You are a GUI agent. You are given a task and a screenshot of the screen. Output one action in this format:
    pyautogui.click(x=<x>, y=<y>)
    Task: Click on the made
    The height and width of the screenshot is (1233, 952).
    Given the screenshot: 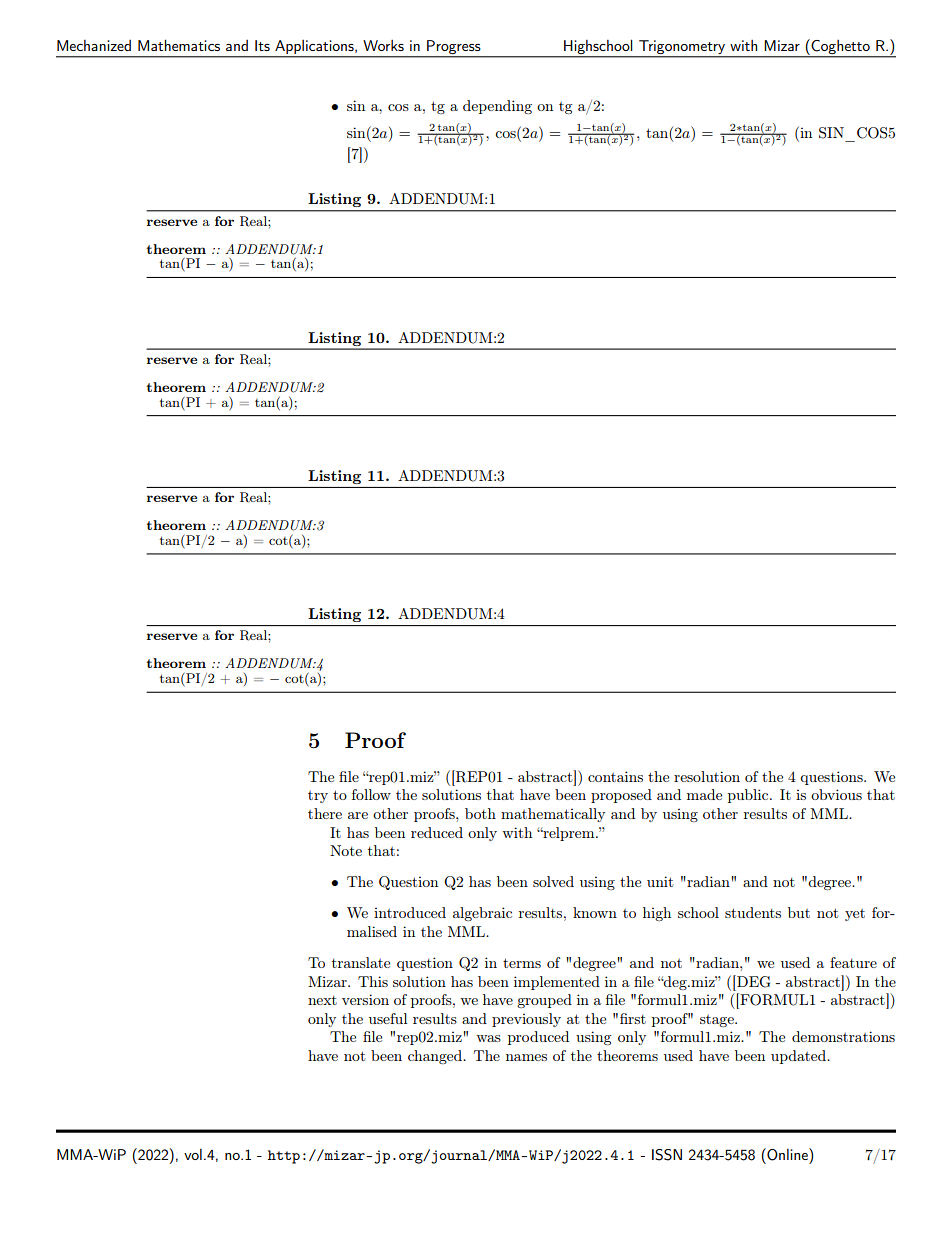 What is the action you would take?
    pyautogui.click(x=704, y=794)
